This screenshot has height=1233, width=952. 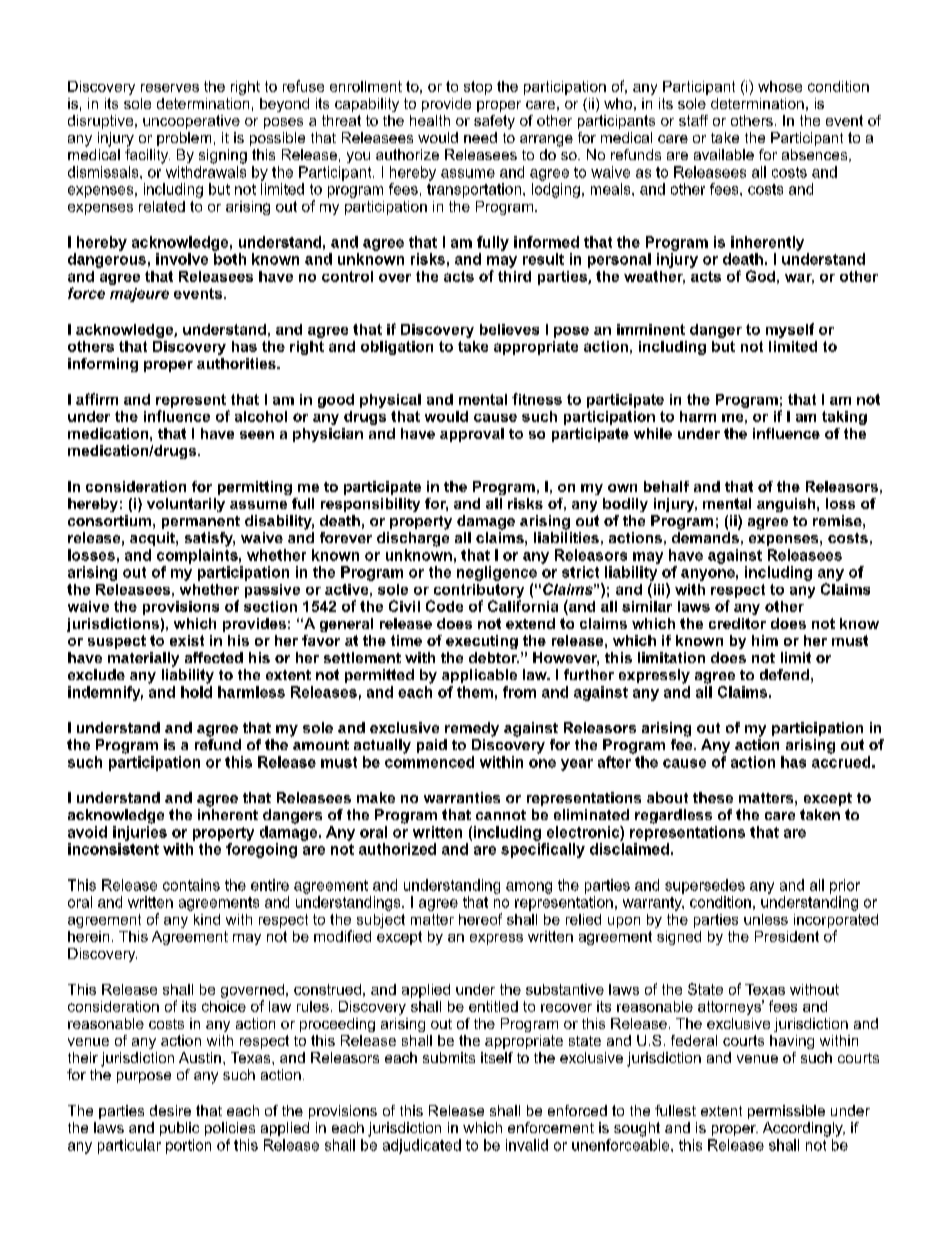 I want to click on whose, so click(x=780, y=86).
